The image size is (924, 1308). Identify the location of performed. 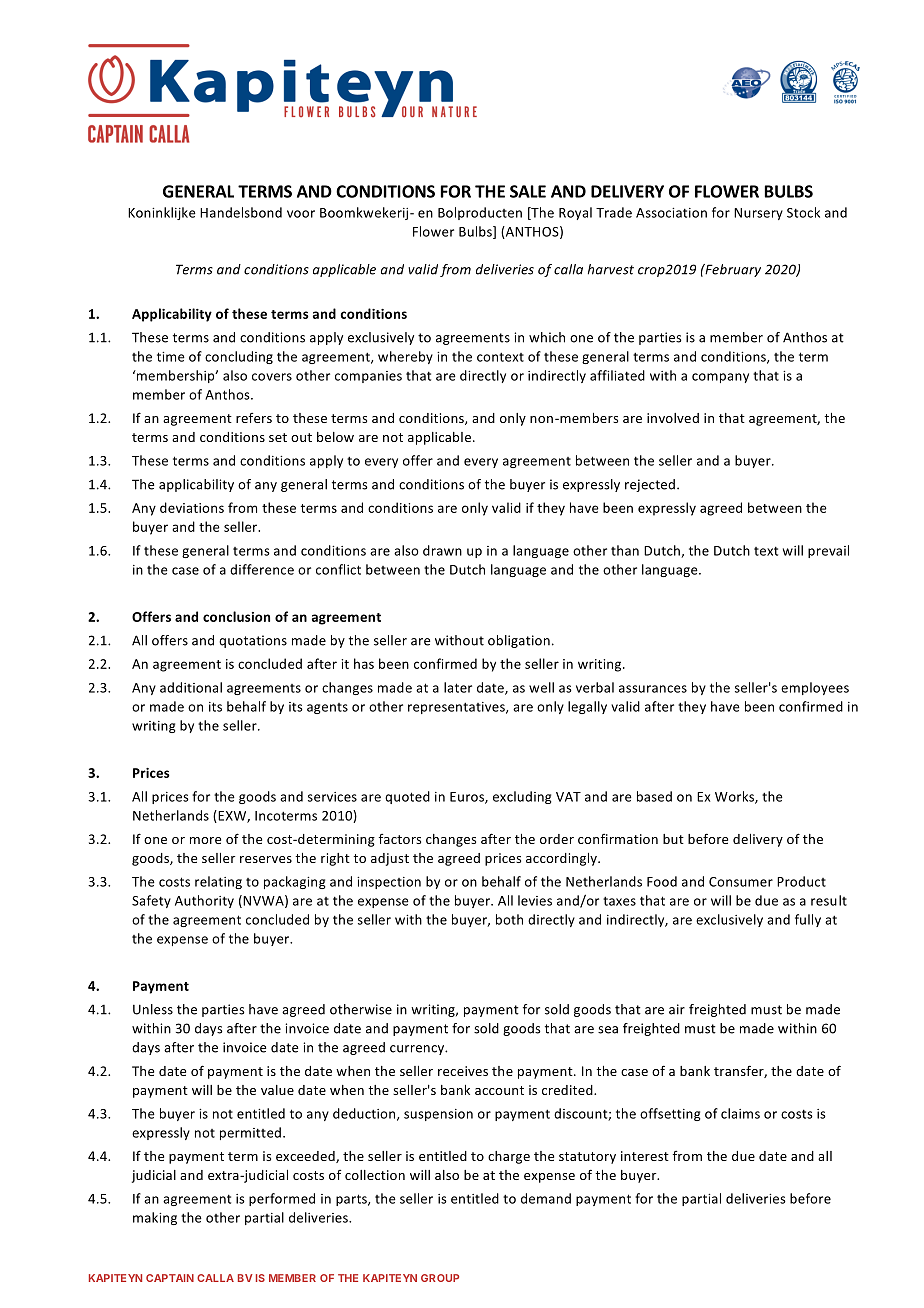
(282, 1199).
